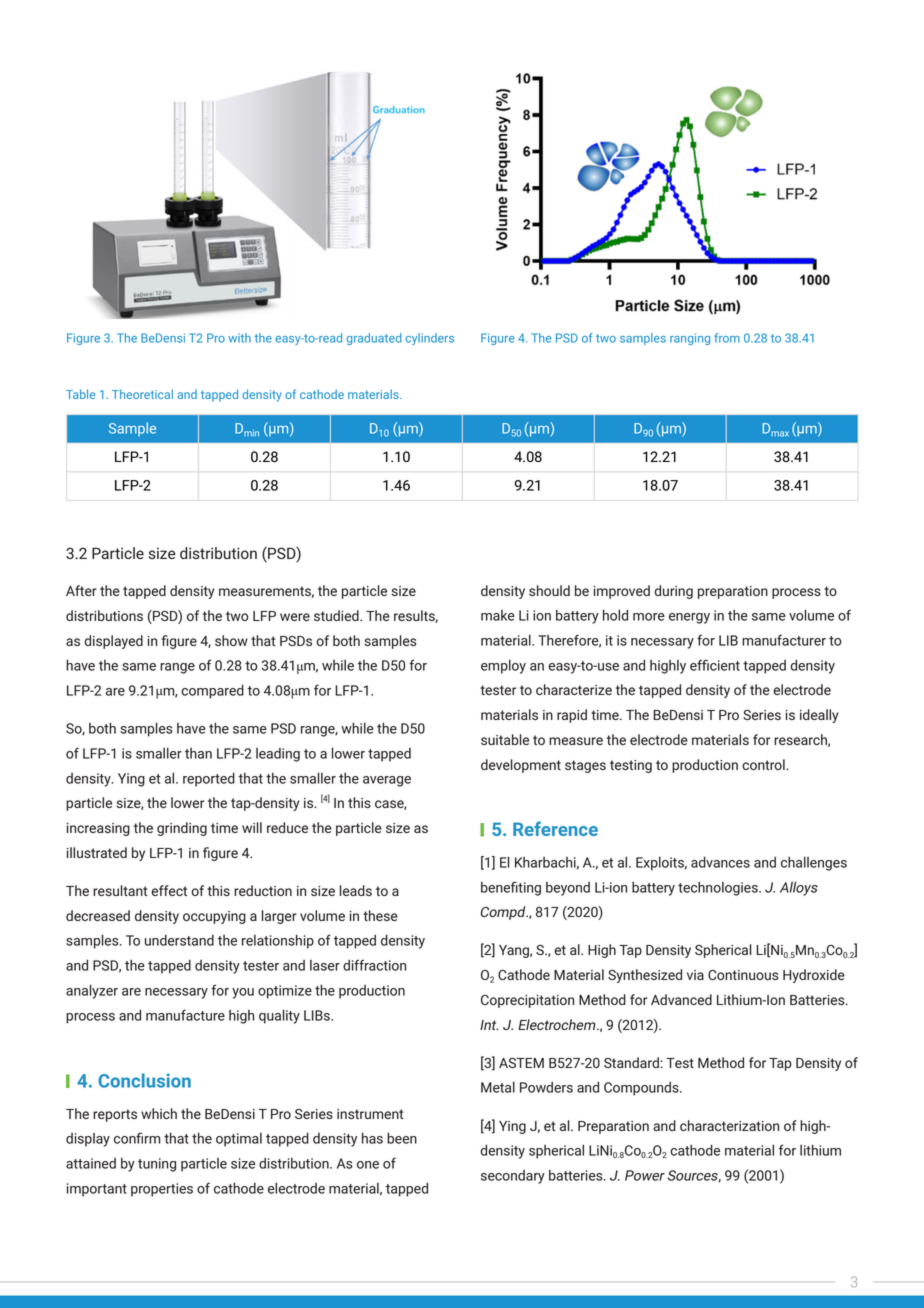 Image resolution: width=924 pixels, height=1308 pixels. What do you see at coordinates (374, 965) in the screenshot?
I see `diffraction` at bounding box center [374, 965].
